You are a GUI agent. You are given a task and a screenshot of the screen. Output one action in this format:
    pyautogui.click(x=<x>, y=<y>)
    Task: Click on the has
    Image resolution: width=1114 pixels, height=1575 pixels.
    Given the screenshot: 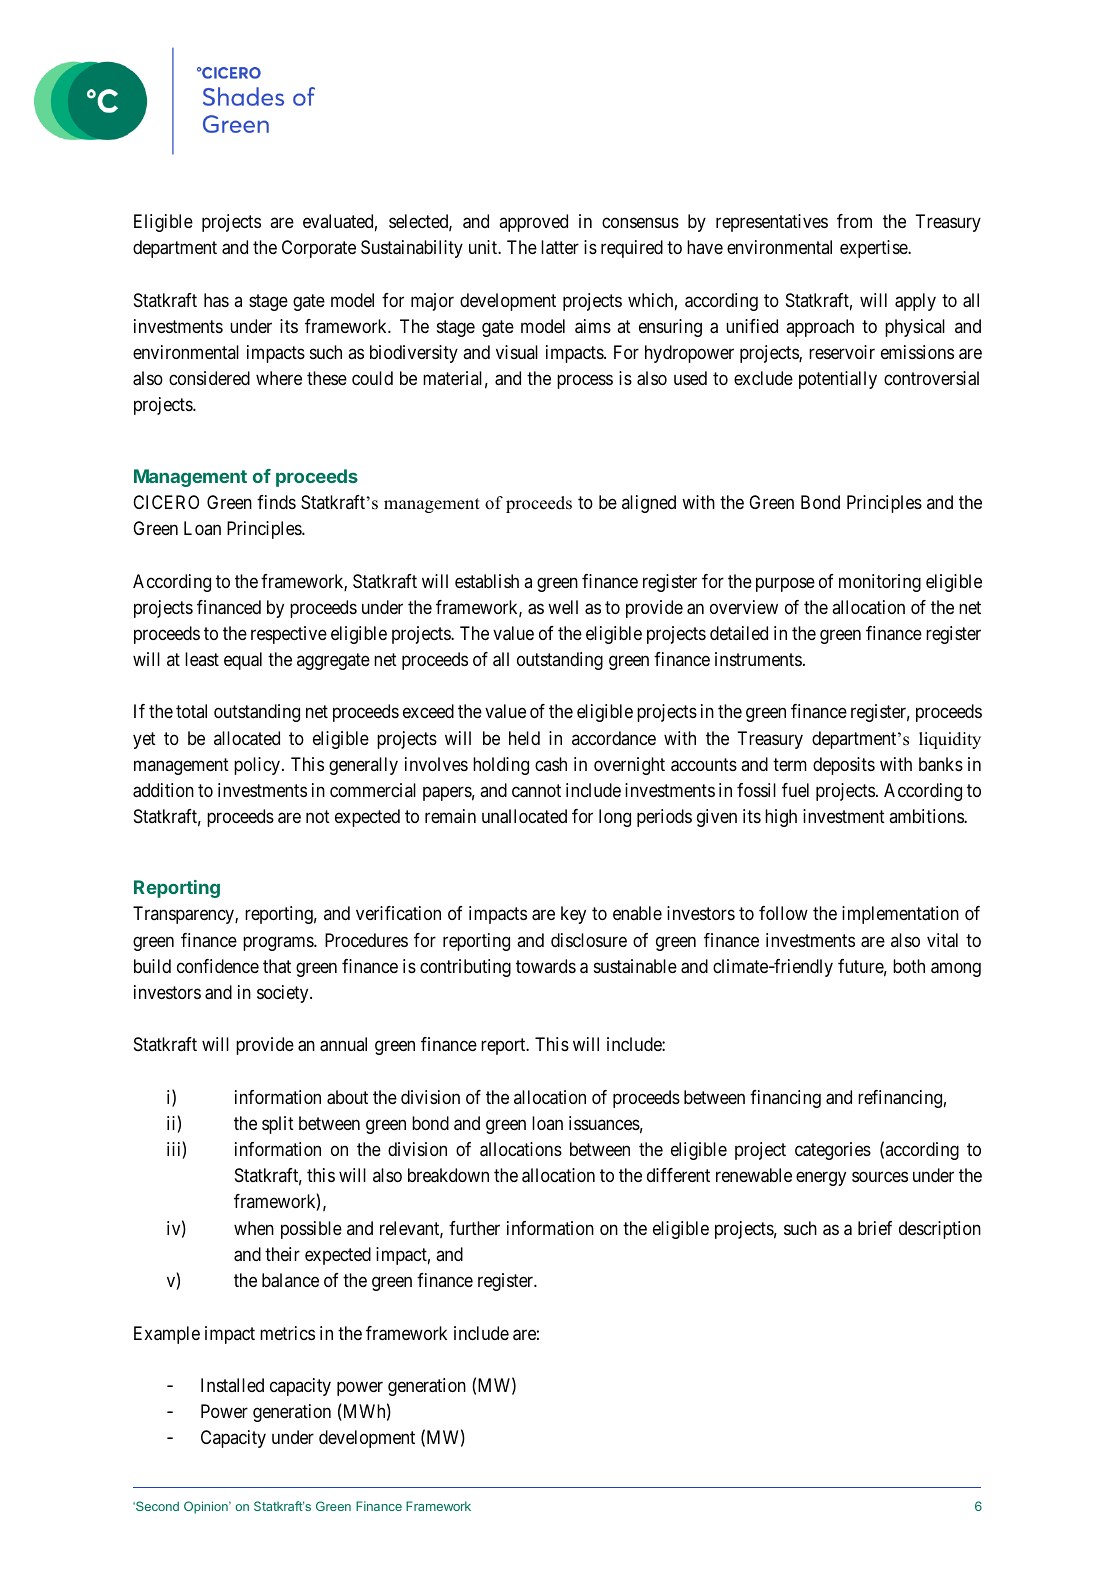 What is the action you would take?
    pyautogui.click(x=216, y=300)
